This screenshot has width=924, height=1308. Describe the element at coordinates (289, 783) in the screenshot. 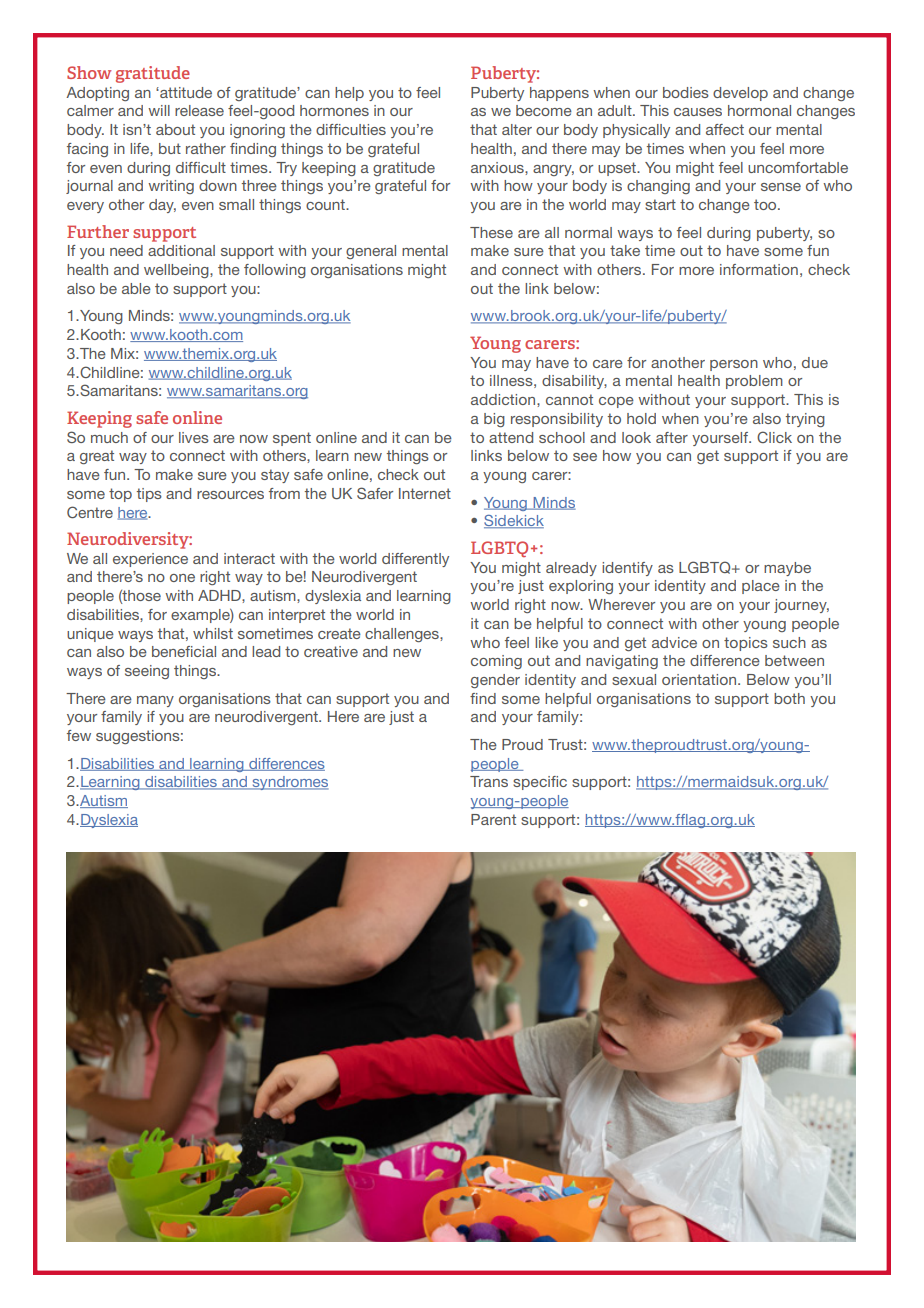

I see `syndromes` at that location.
